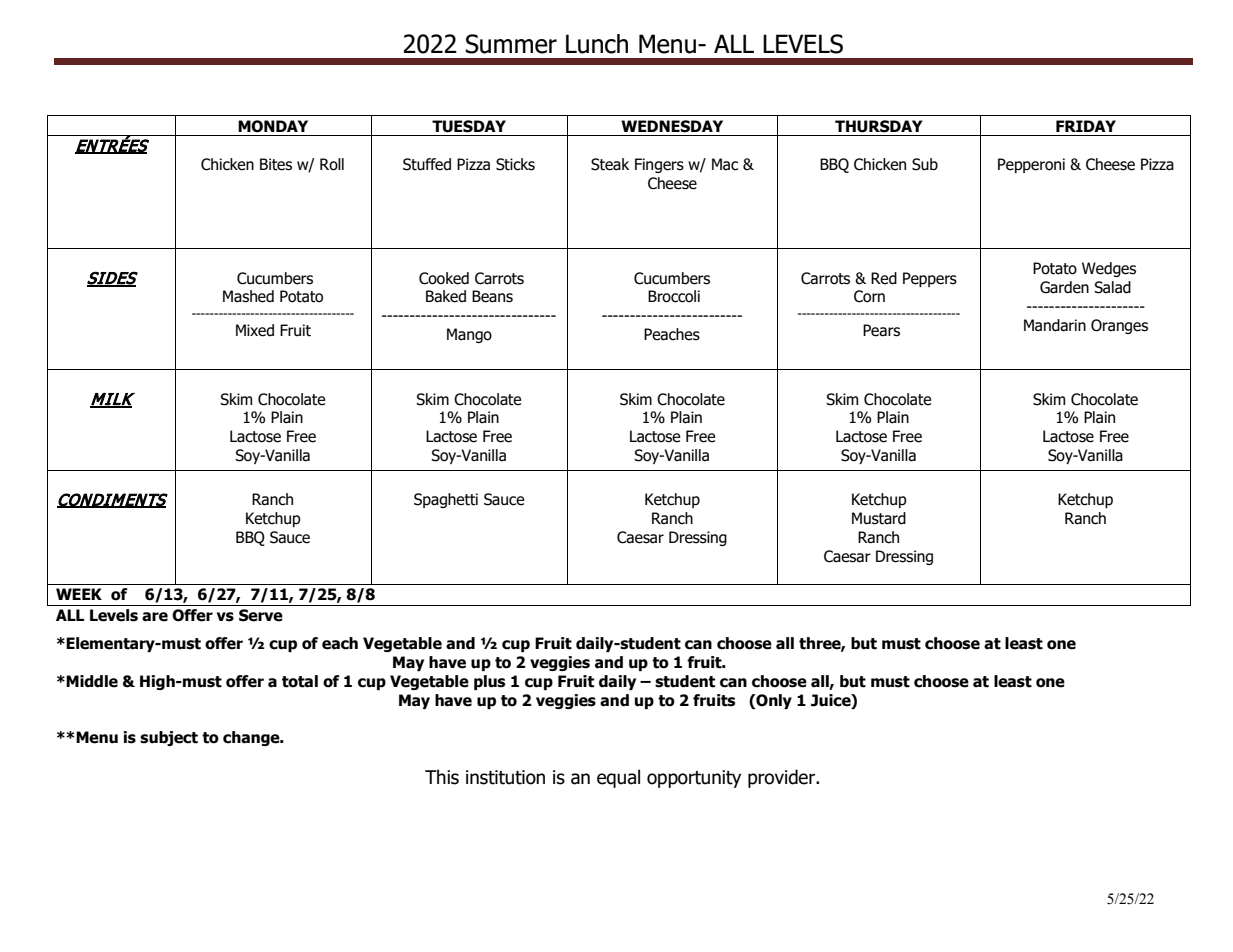  Describe the element at coordinates (597, 44) in the screenshot. I see `Lunch` at that location.
